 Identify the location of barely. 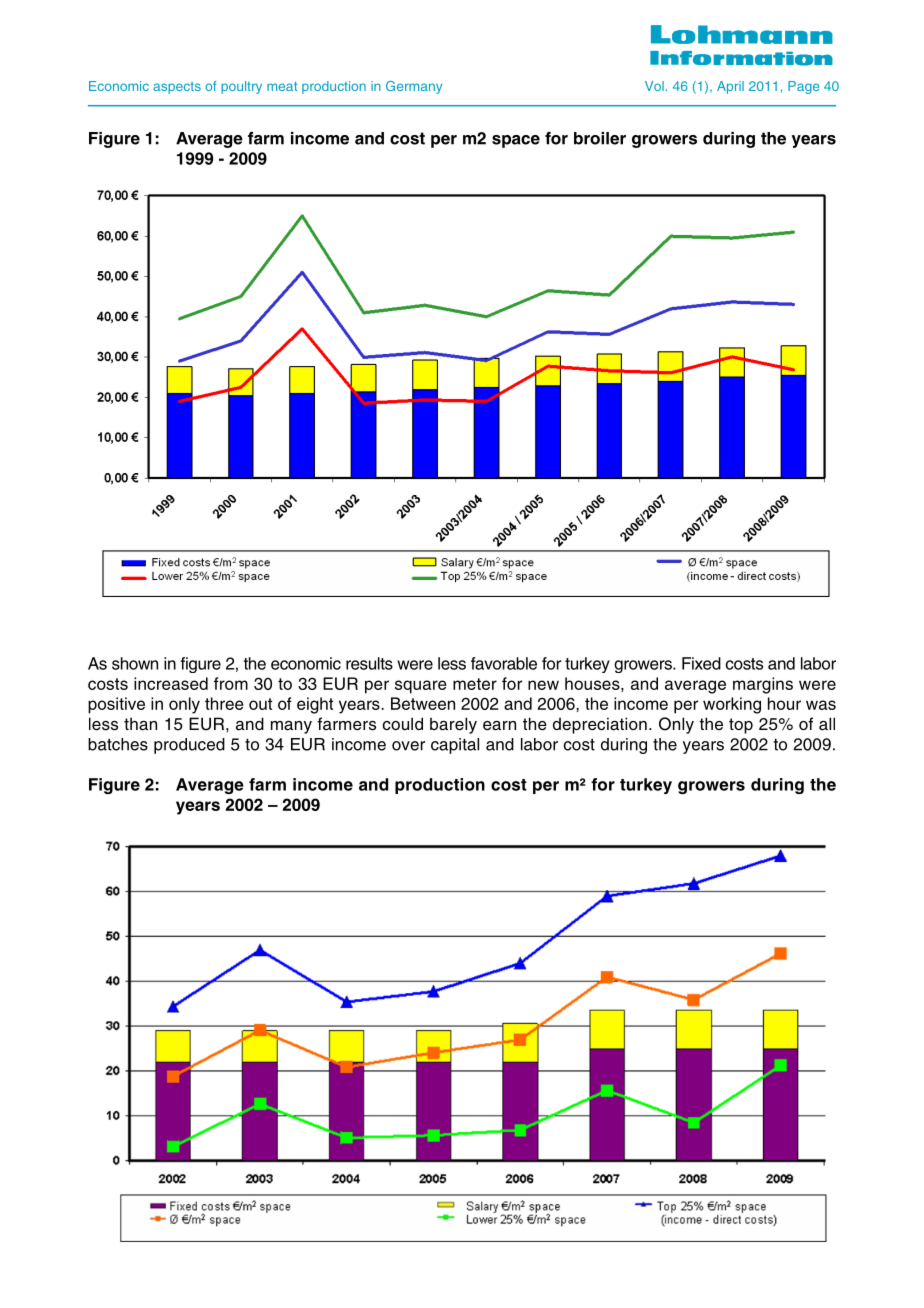
(453, 725).
